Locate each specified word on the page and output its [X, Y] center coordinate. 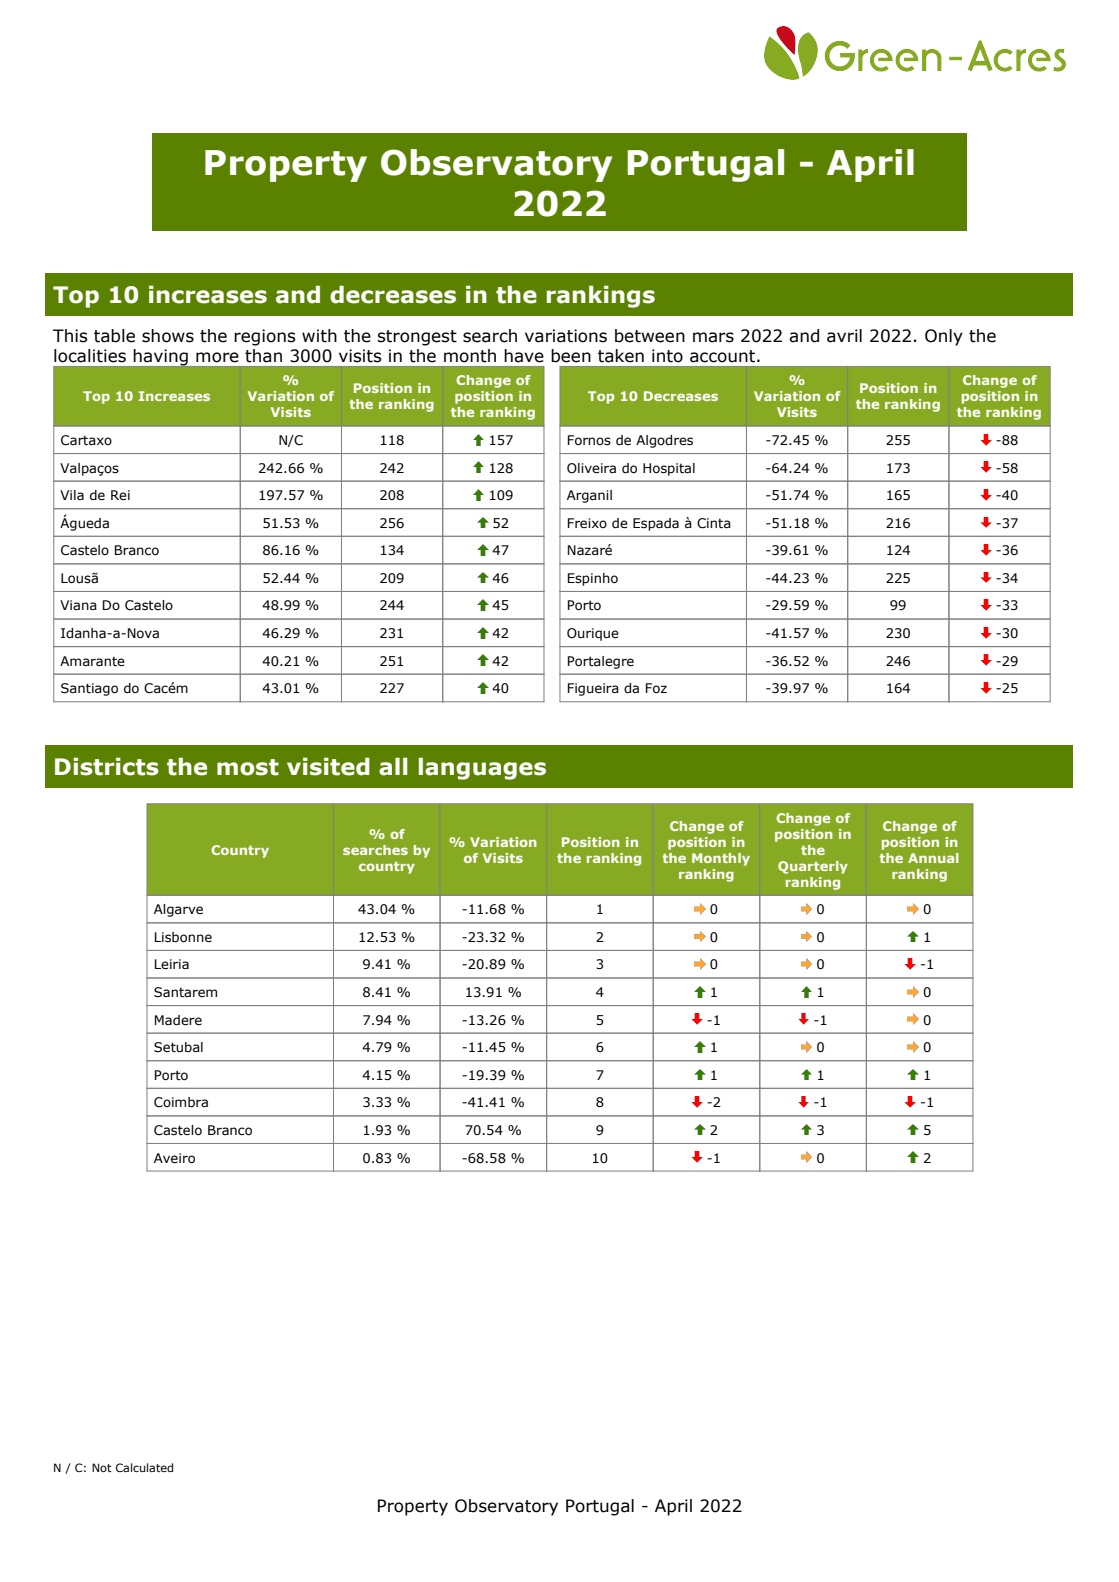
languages [482, 768]
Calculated [144, 1467]
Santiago [89, 689]
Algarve [178, 910]
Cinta [714, 523]
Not [102, 1467]
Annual [933, 858]
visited [328, 766]
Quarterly [813, 867]
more [217, 357]
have [524, 356]
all [393, 766]
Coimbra [181, 1102]
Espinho [593, 579]
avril [844, 336]
